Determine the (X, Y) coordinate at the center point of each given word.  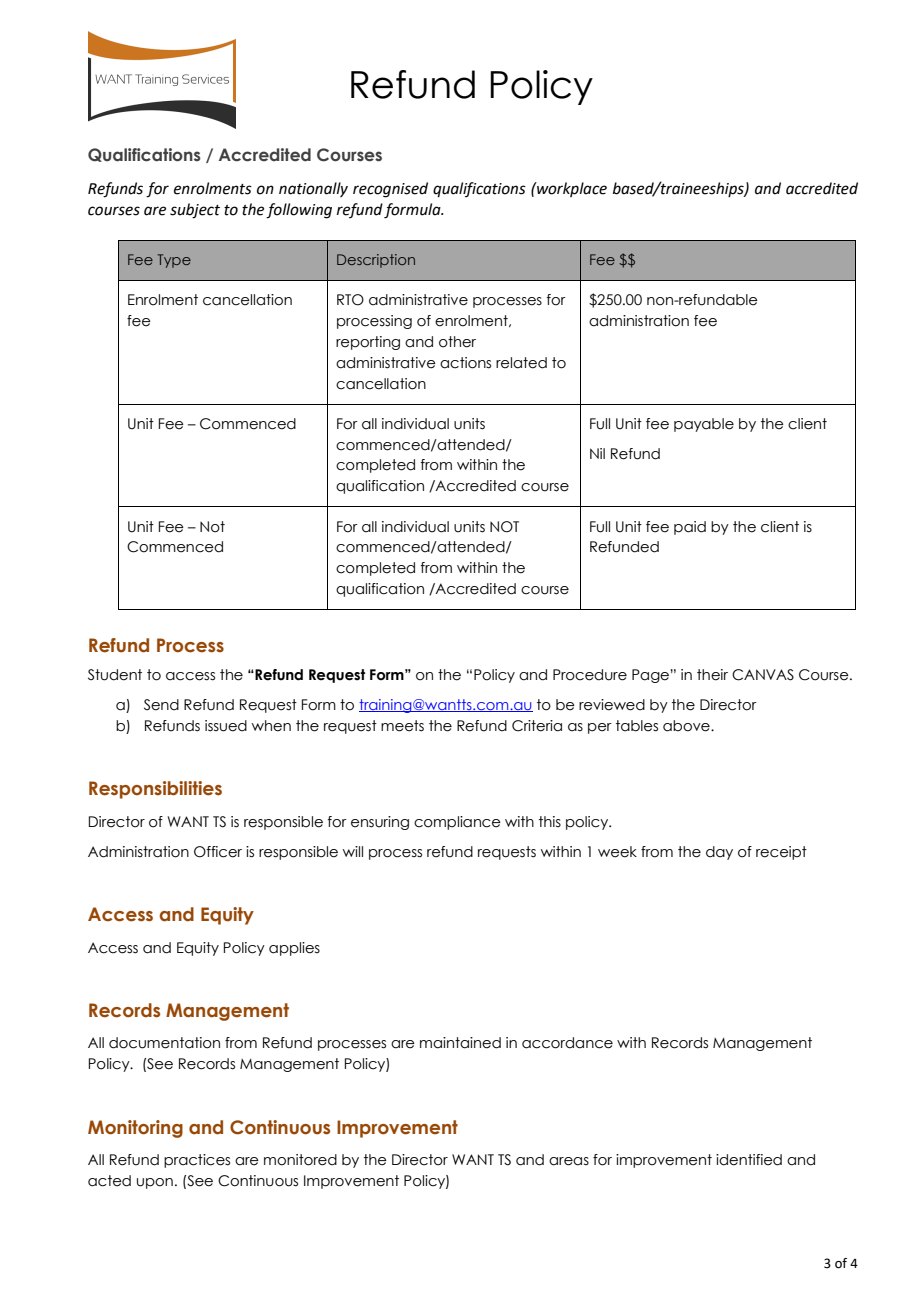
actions (465, 363)
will (353, 851)
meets (402, 726)
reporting (368, 343)
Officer (218, 852)
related (521, 363)
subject (195, 211)
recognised (390, 190)
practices (197, 1161)
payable (704, 425)
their (712, 675)
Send (161, 705)
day (719, 853)
